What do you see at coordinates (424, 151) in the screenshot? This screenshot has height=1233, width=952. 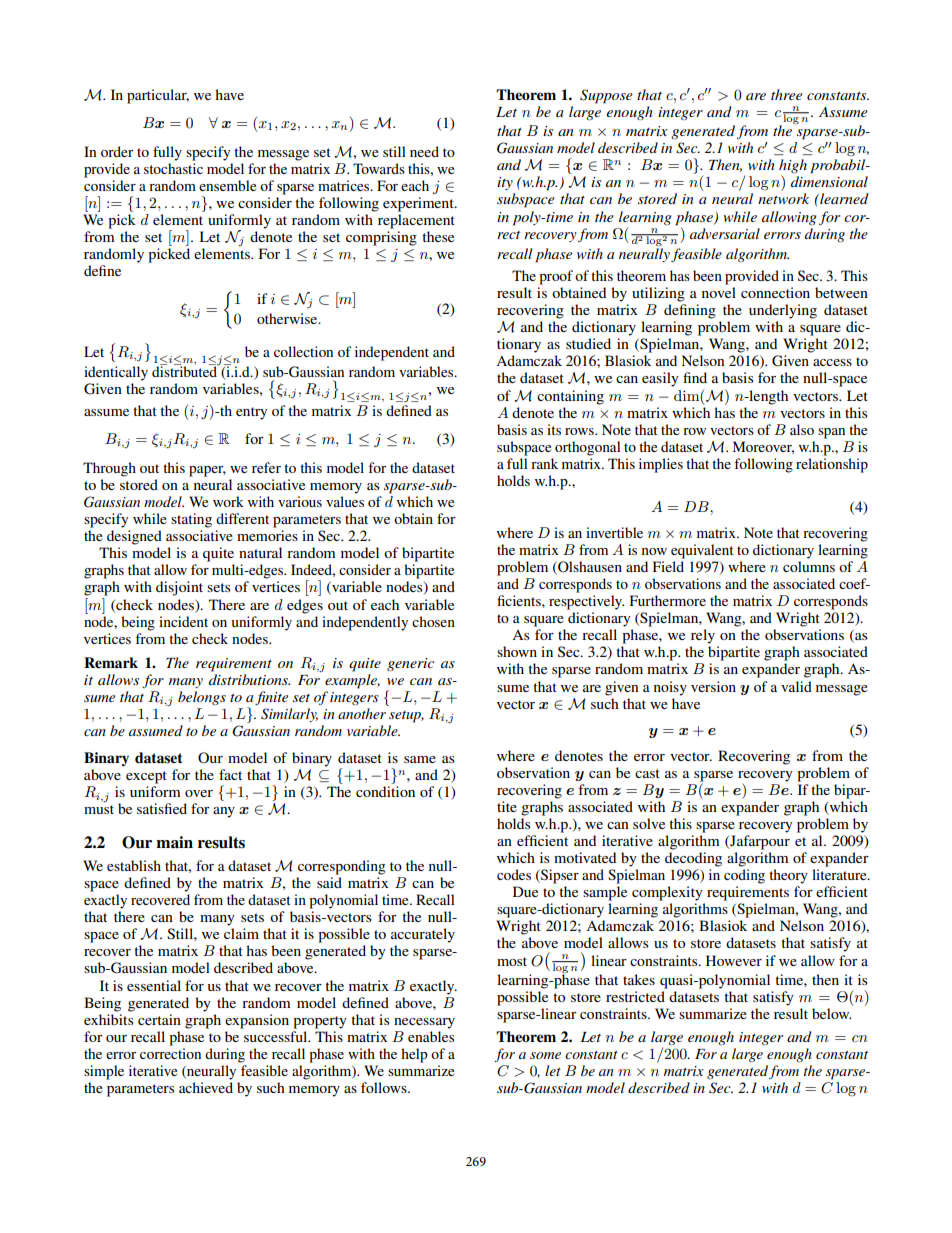 I see `need` at bounding box center [424, 151].
